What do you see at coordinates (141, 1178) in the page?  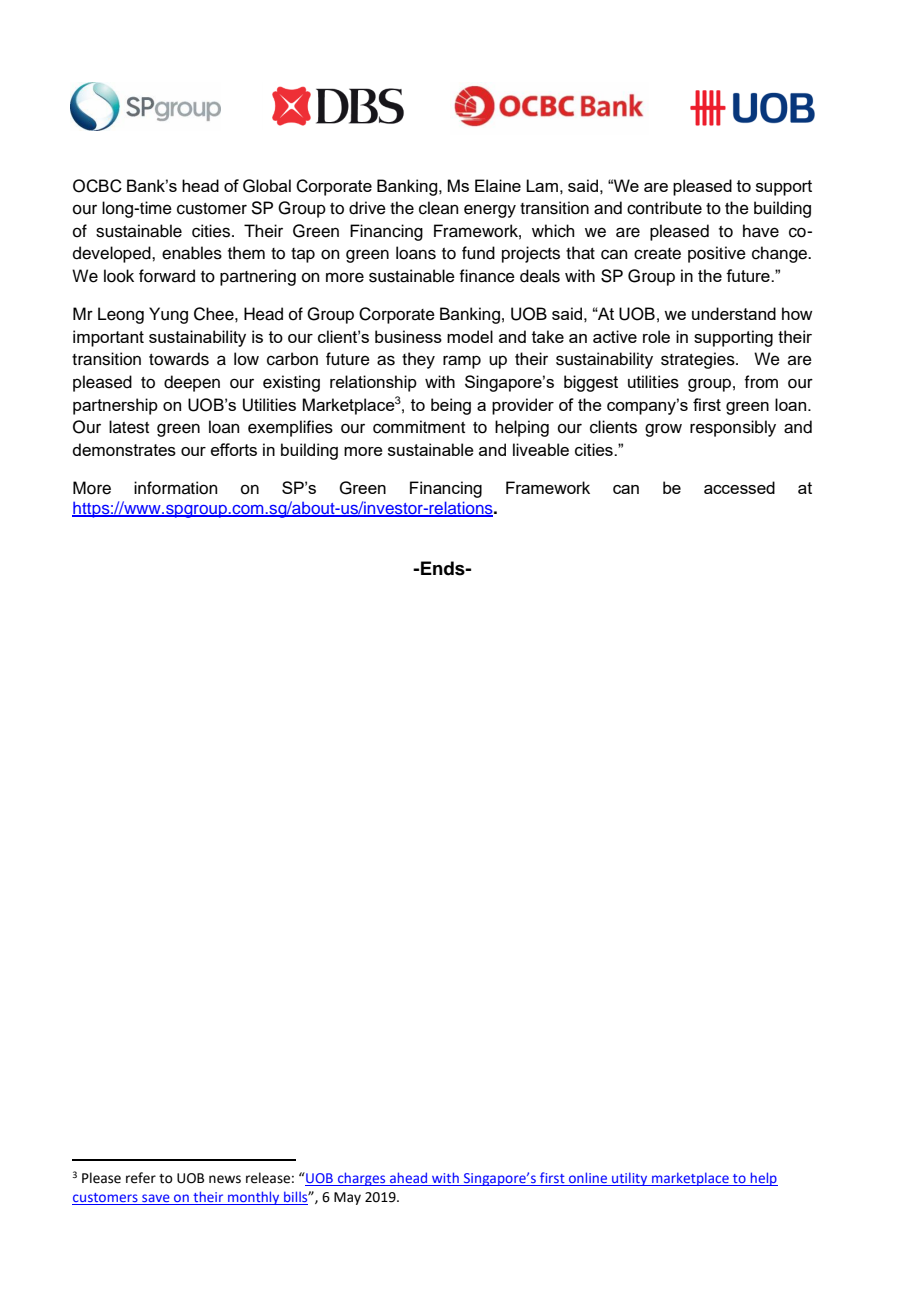 I see `refer` at bounding box center [141, 1178].
